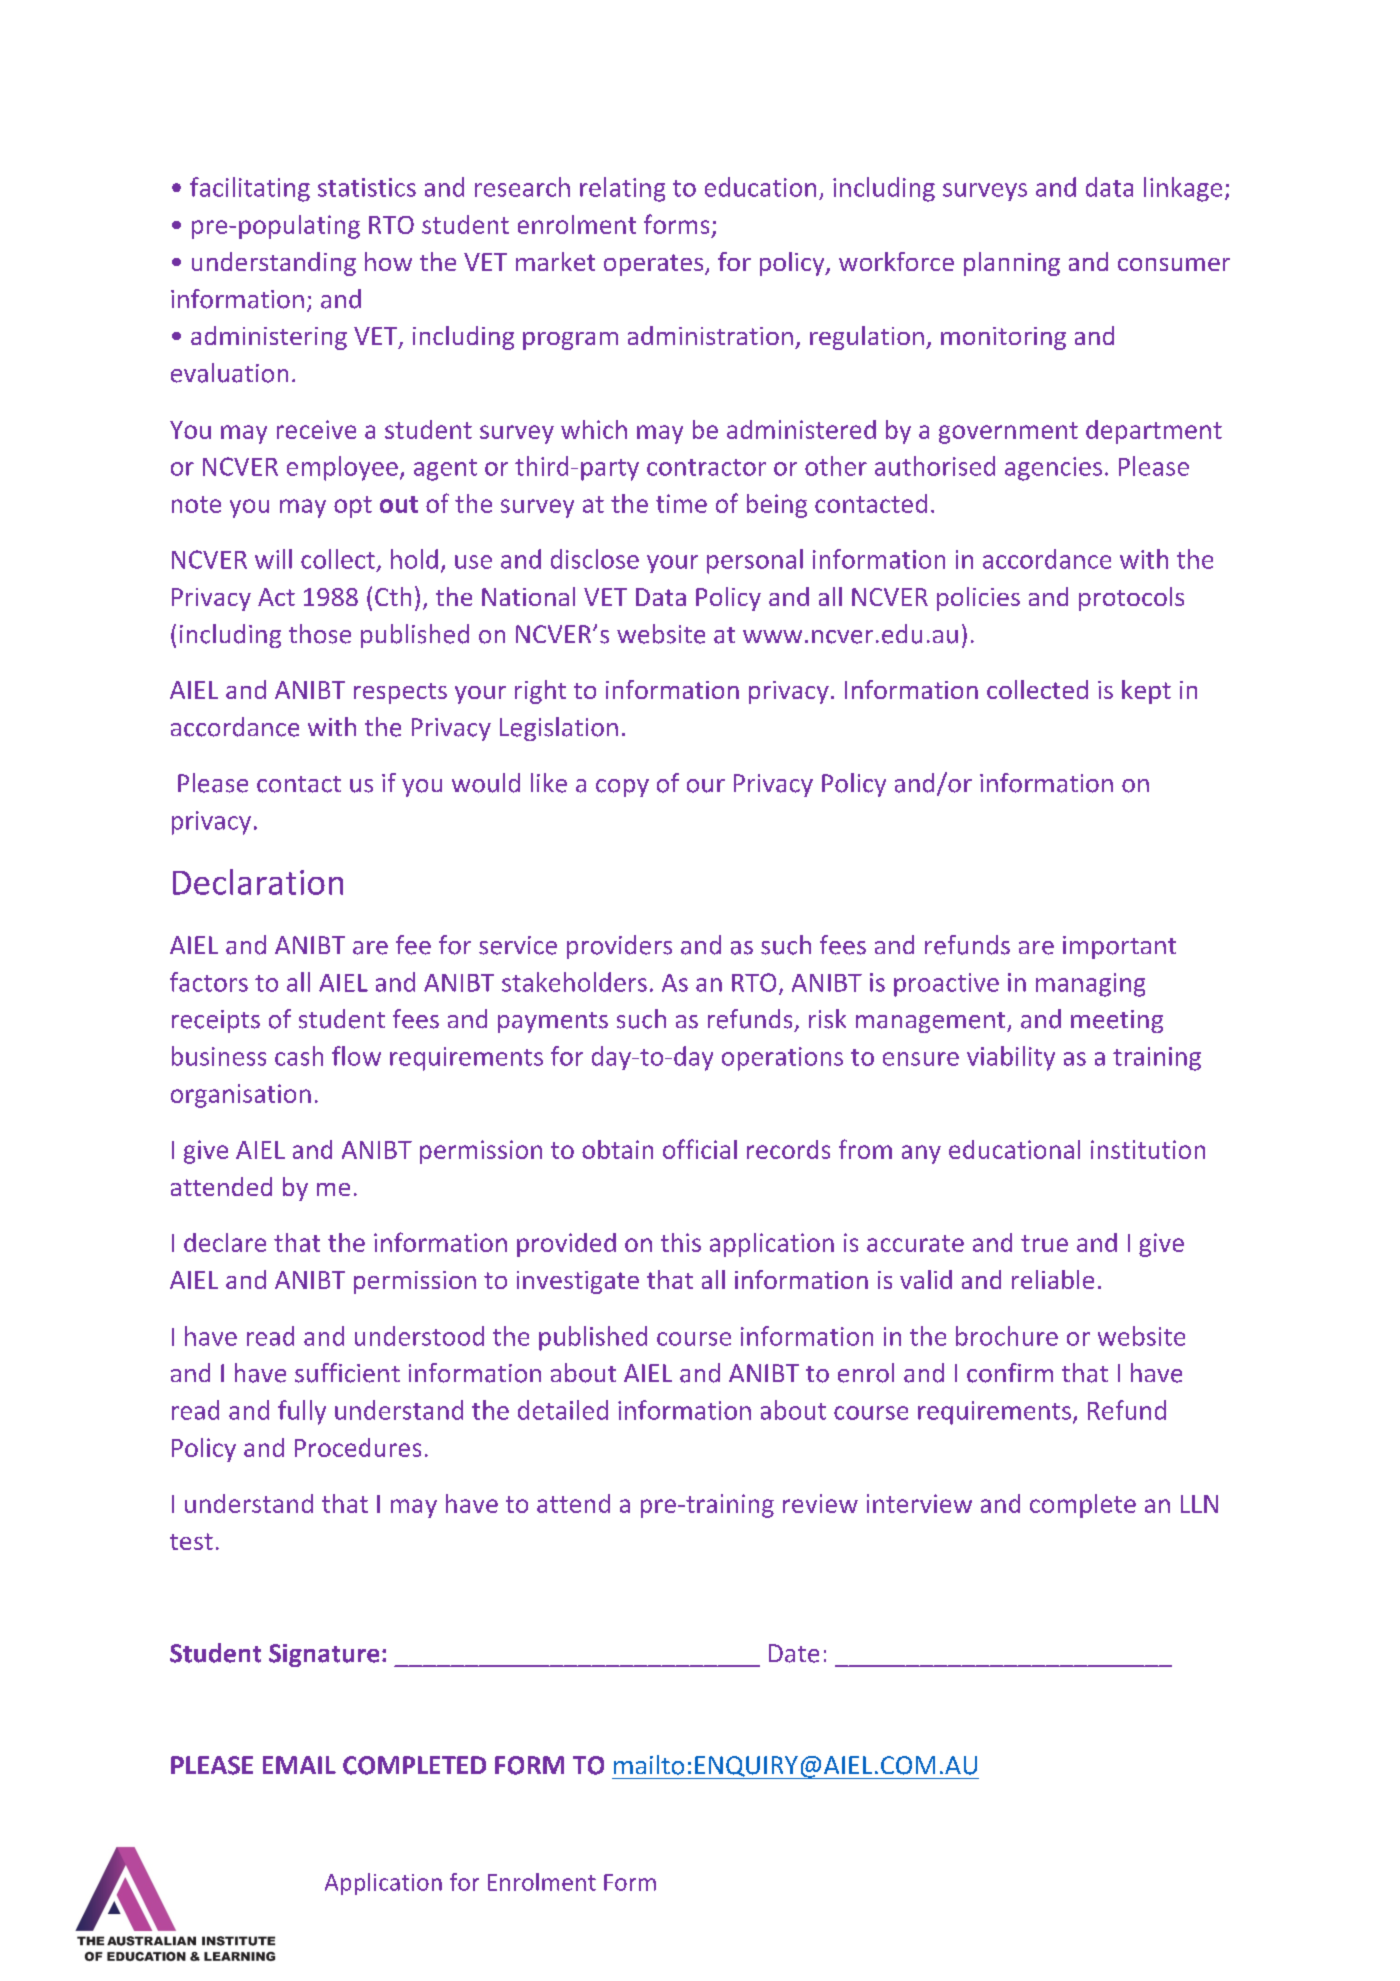 The height and width of the page is (1981, 1400). Describe the element at coordinates (655, 265) in the page. I see `operates` at that location.
